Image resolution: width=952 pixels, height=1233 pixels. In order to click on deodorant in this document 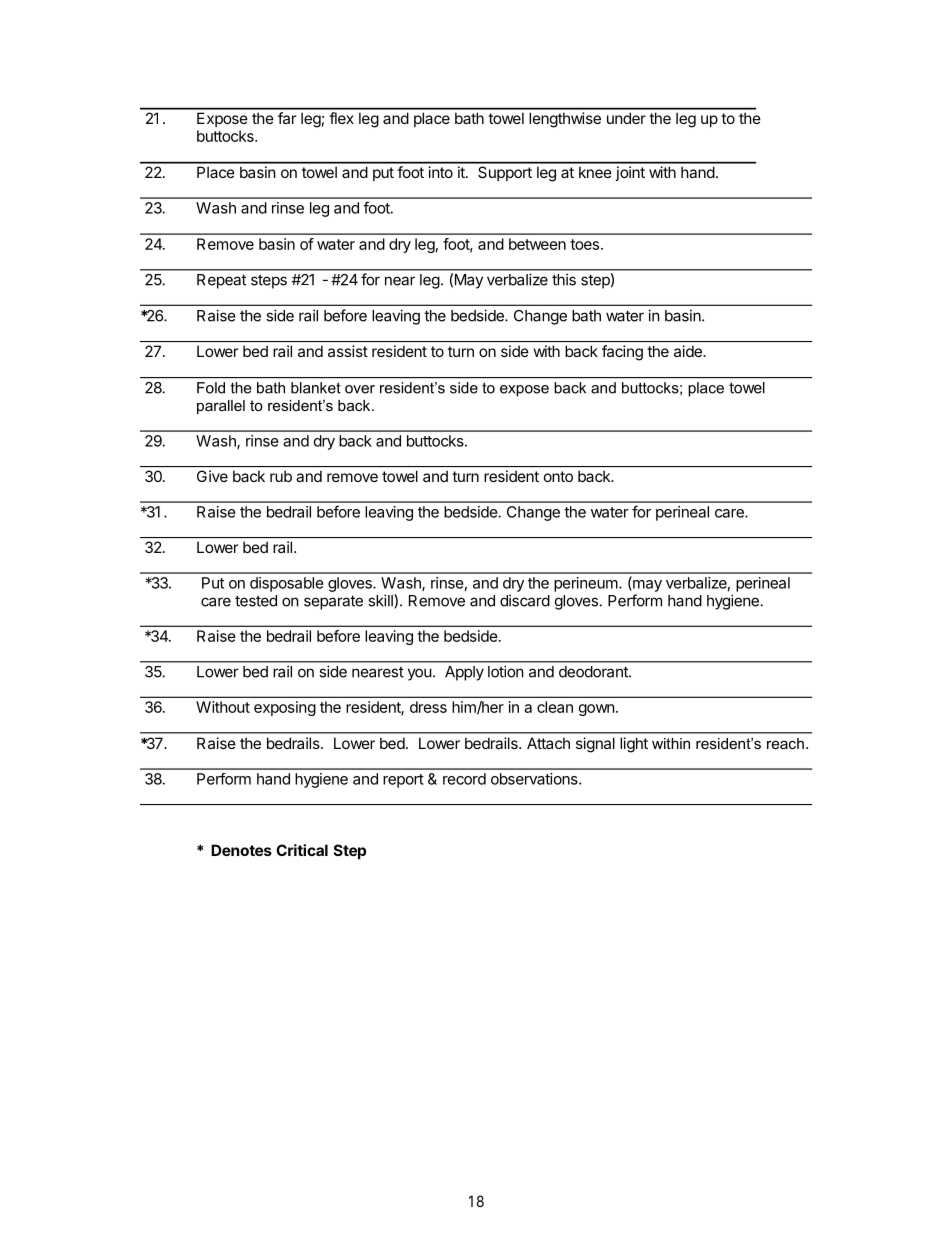, I will do `click(594, 672)`.
